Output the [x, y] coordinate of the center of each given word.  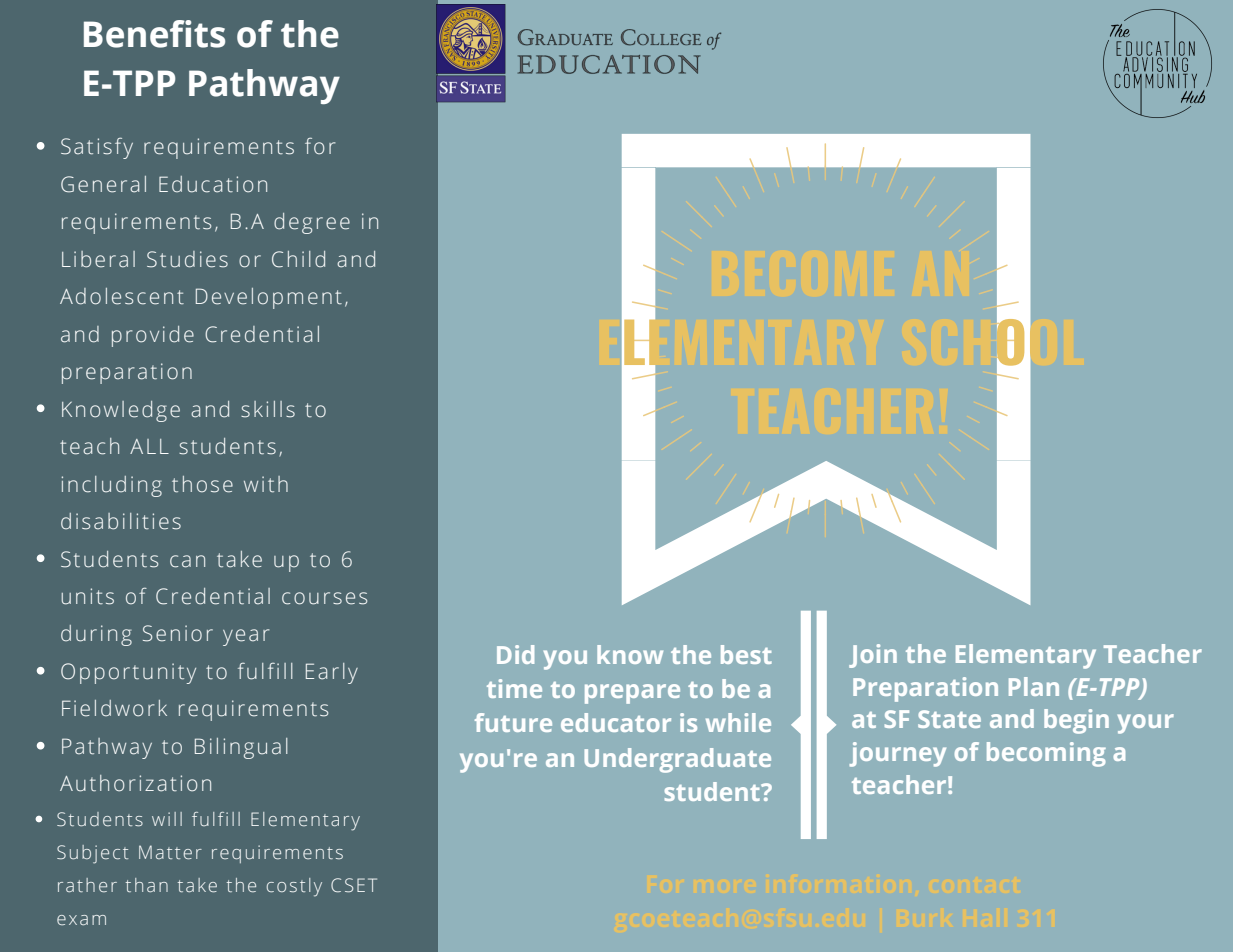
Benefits [154, 34]
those [202, 484]
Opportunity [128, 673]
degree [312, 223]
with [266, 484]
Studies [187, 259]
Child [298, 259]
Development [269, 298]
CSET [354, 885]
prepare [632, 694]
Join [873, 656]
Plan [1034, 686]
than [147, 885]
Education [213, 184]
